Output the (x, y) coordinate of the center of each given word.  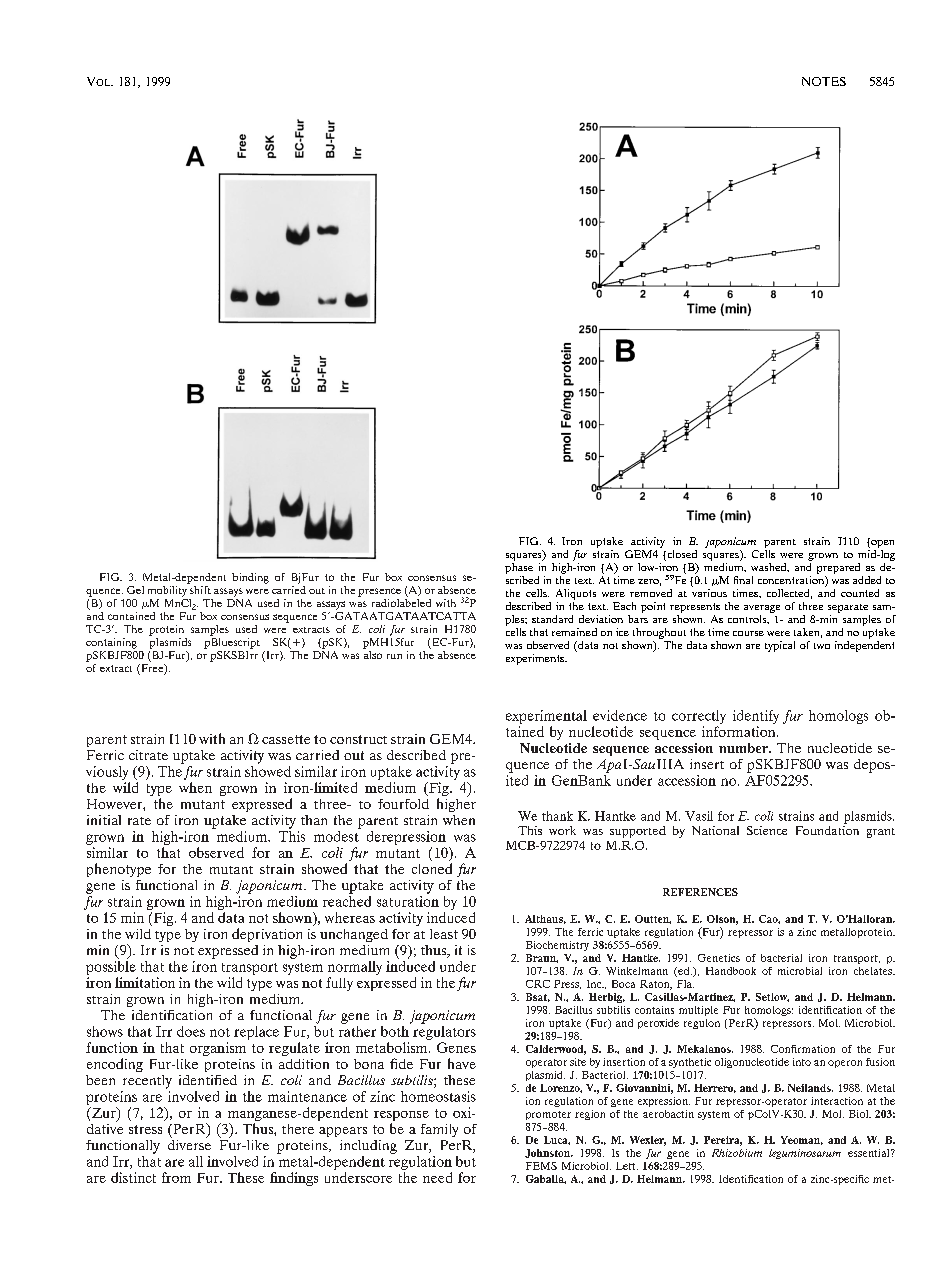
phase (519, 567)
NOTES (824, 81)
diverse (189, 1143)
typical (780, 646)
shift (199, 588)
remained (574, 632)
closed (681, 555)
